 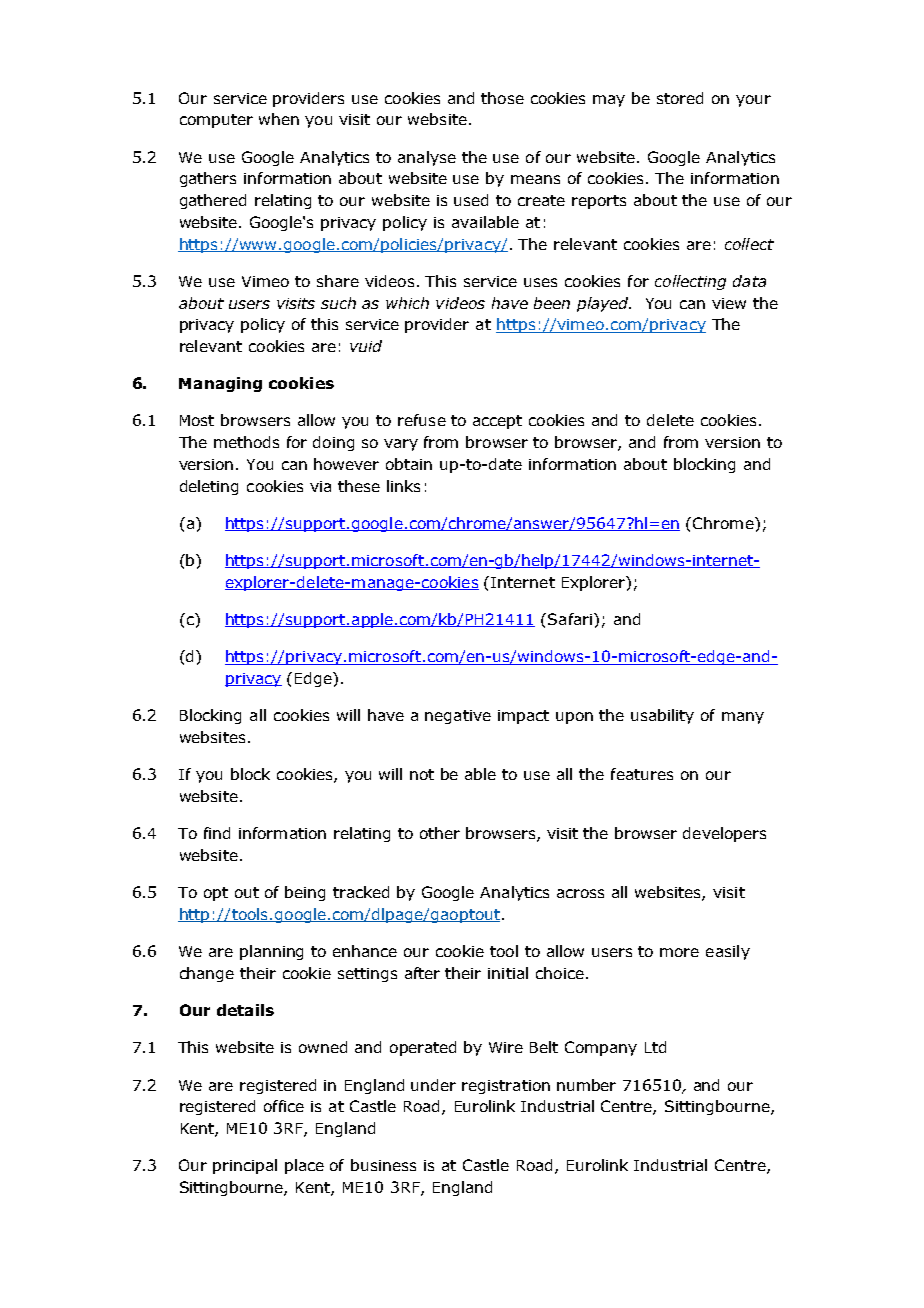 What do you see at coordinates (458, 717) in the screenshot?
I see `negative` at bounding box center [458, 717].
